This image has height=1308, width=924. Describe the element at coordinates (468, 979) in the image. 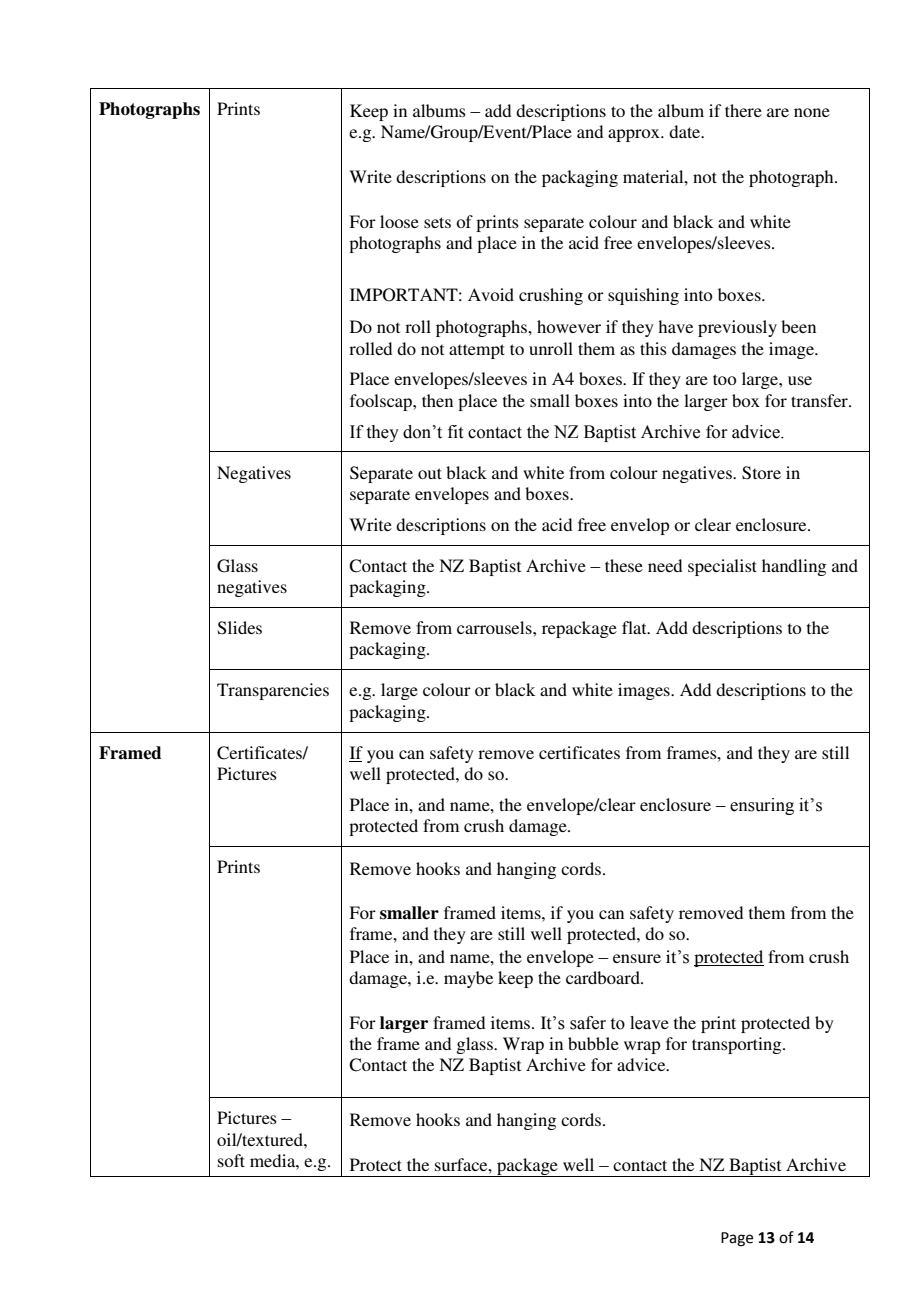

I see `maybe` at that location.
